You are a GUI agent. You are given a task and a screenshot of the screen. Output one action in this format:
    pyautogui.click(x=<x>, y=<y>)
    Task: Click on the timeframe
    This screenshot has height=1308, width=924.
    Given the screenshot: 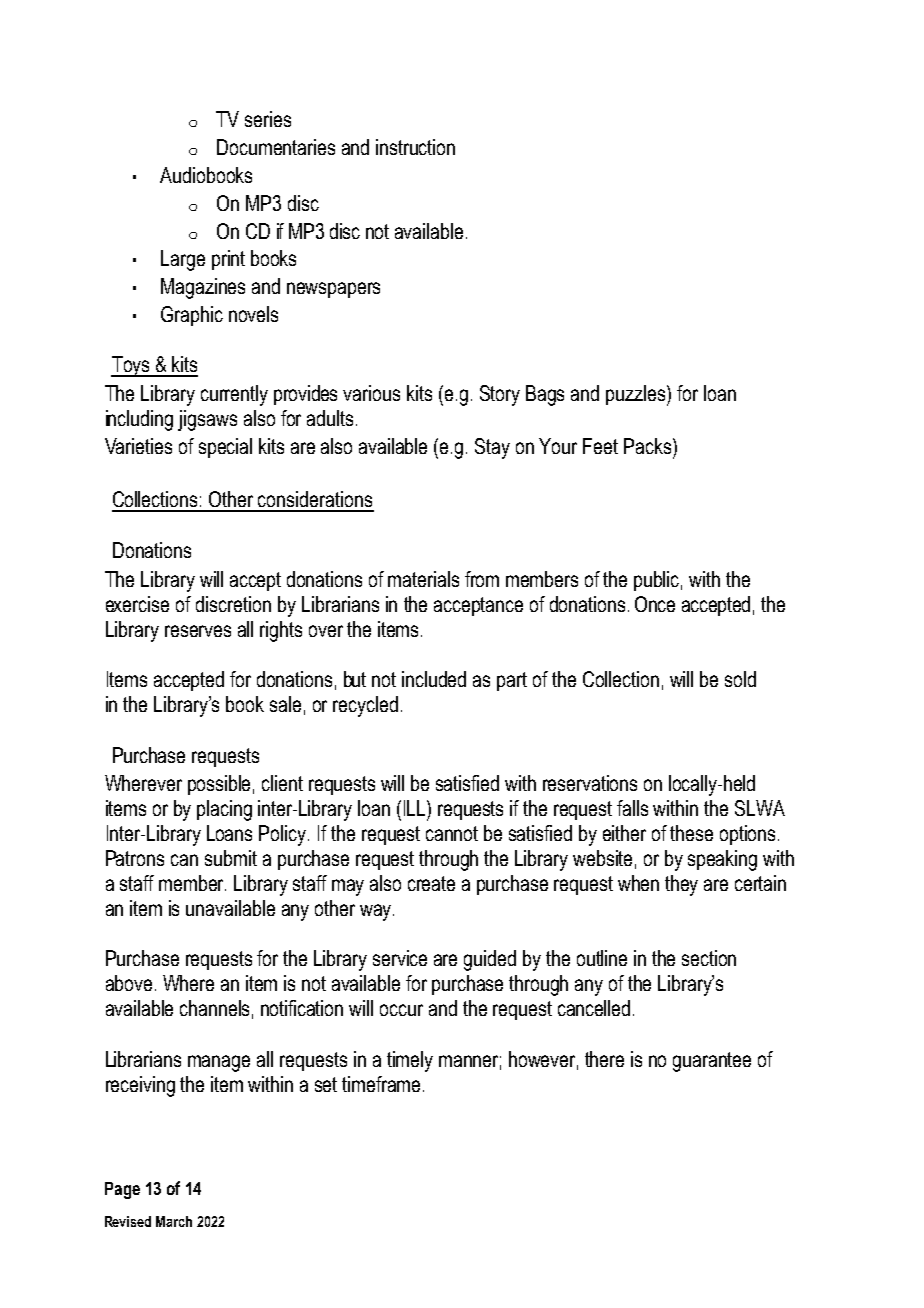 What is the action you would take?
    pyautogui.click(x=381, y=1084)
